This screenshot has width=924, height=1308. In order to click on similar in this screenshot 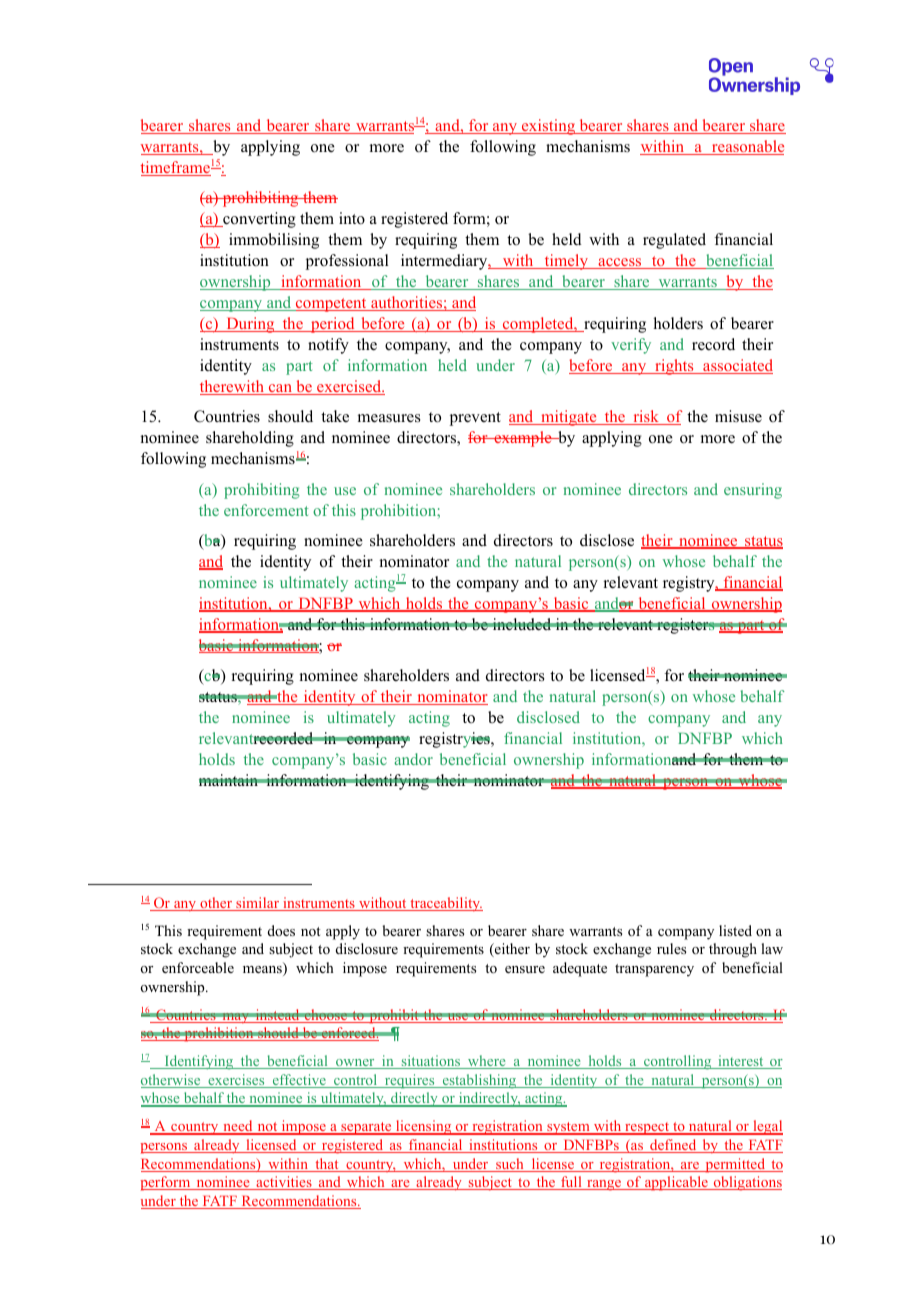, I will do `click(257, 904)`.
